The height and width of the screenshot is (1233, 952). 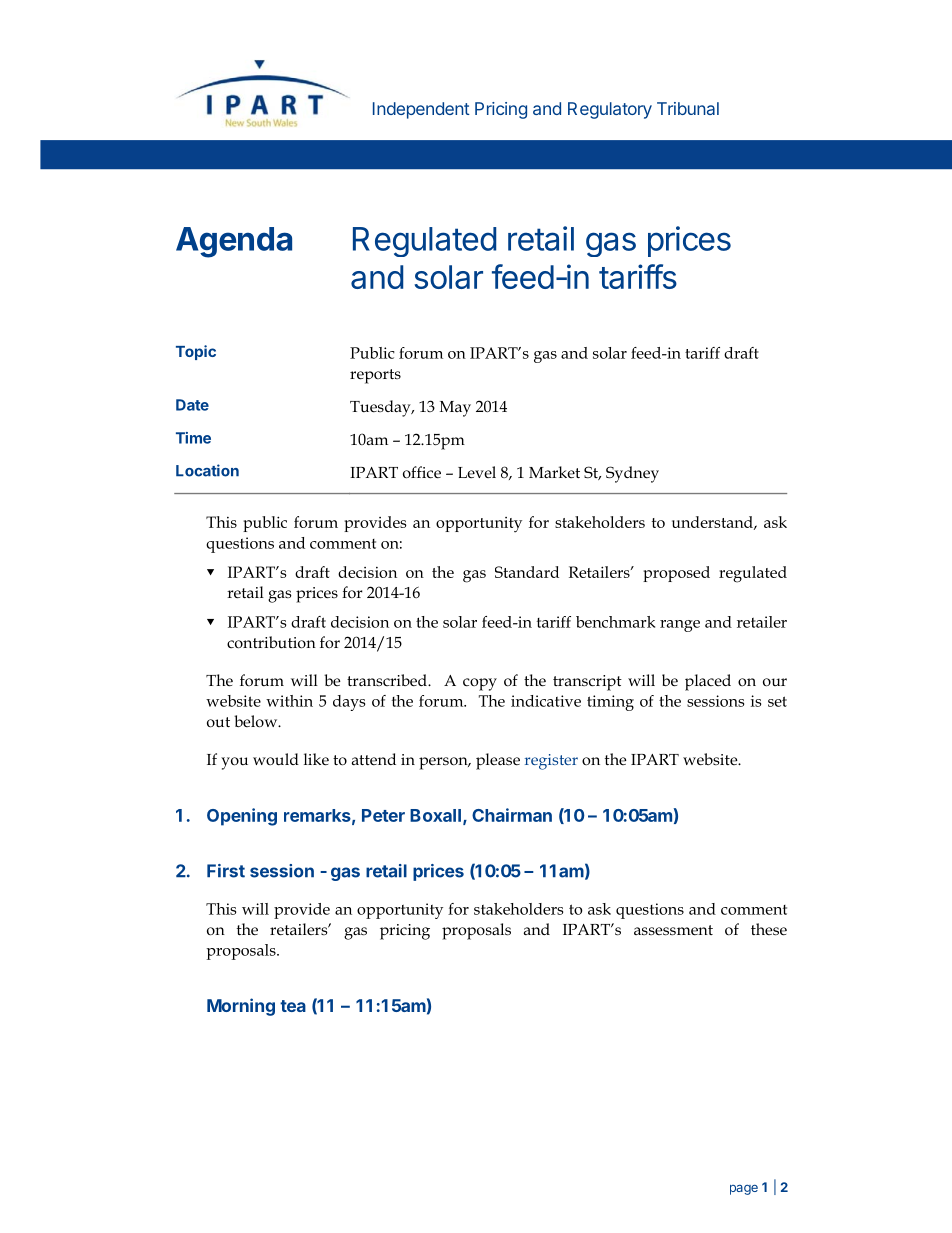 What do you see at coordinates (241, 1007) in the screenshot?
I see `Morning` at bounding box center [241, 1007].
